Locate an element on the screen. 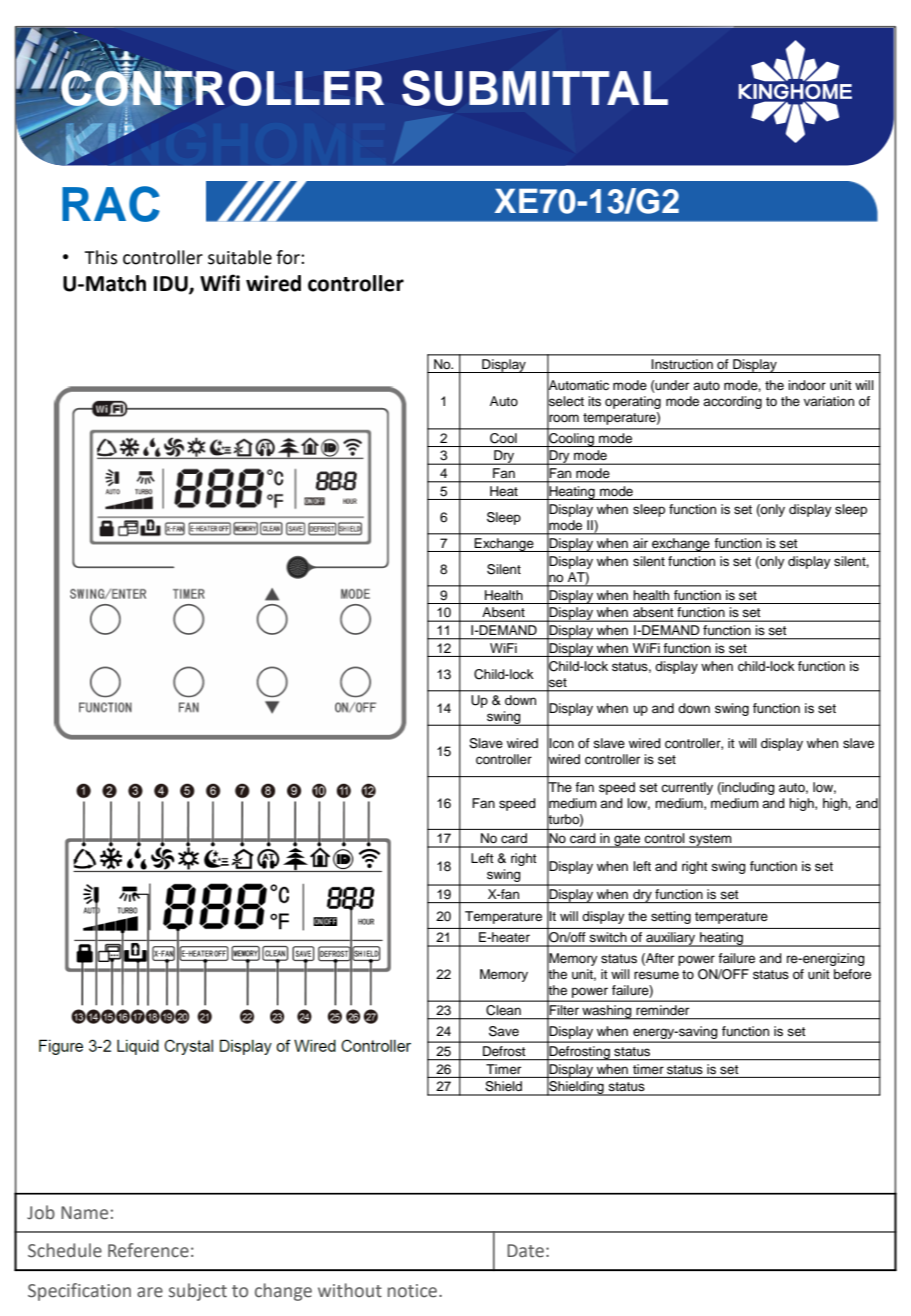 The height and width of the screenshot is (1316, 911). notice is located at coordinates (414, 1291).
